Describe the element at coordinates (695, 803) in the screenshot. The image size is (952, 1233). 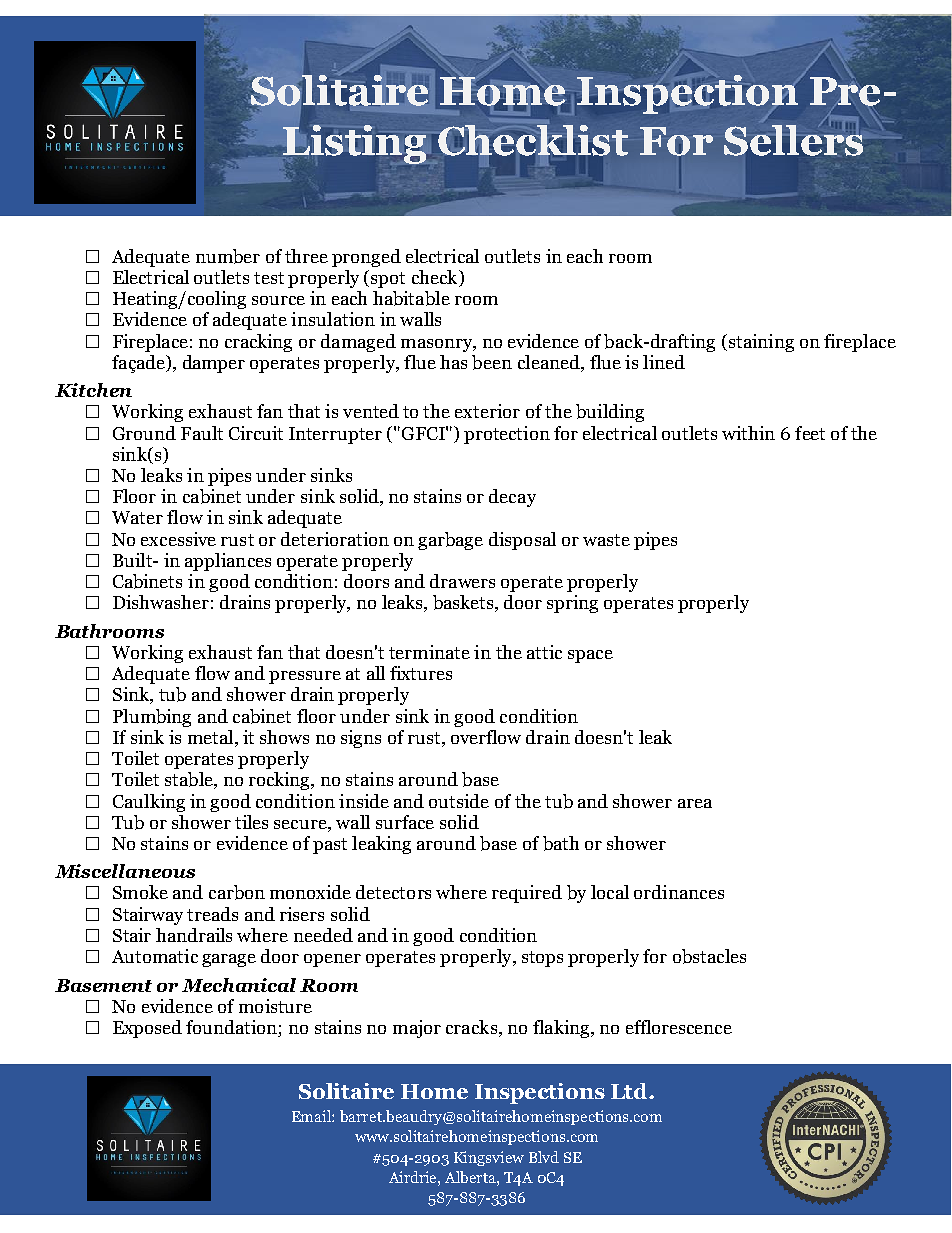
I see `area` at that location.
